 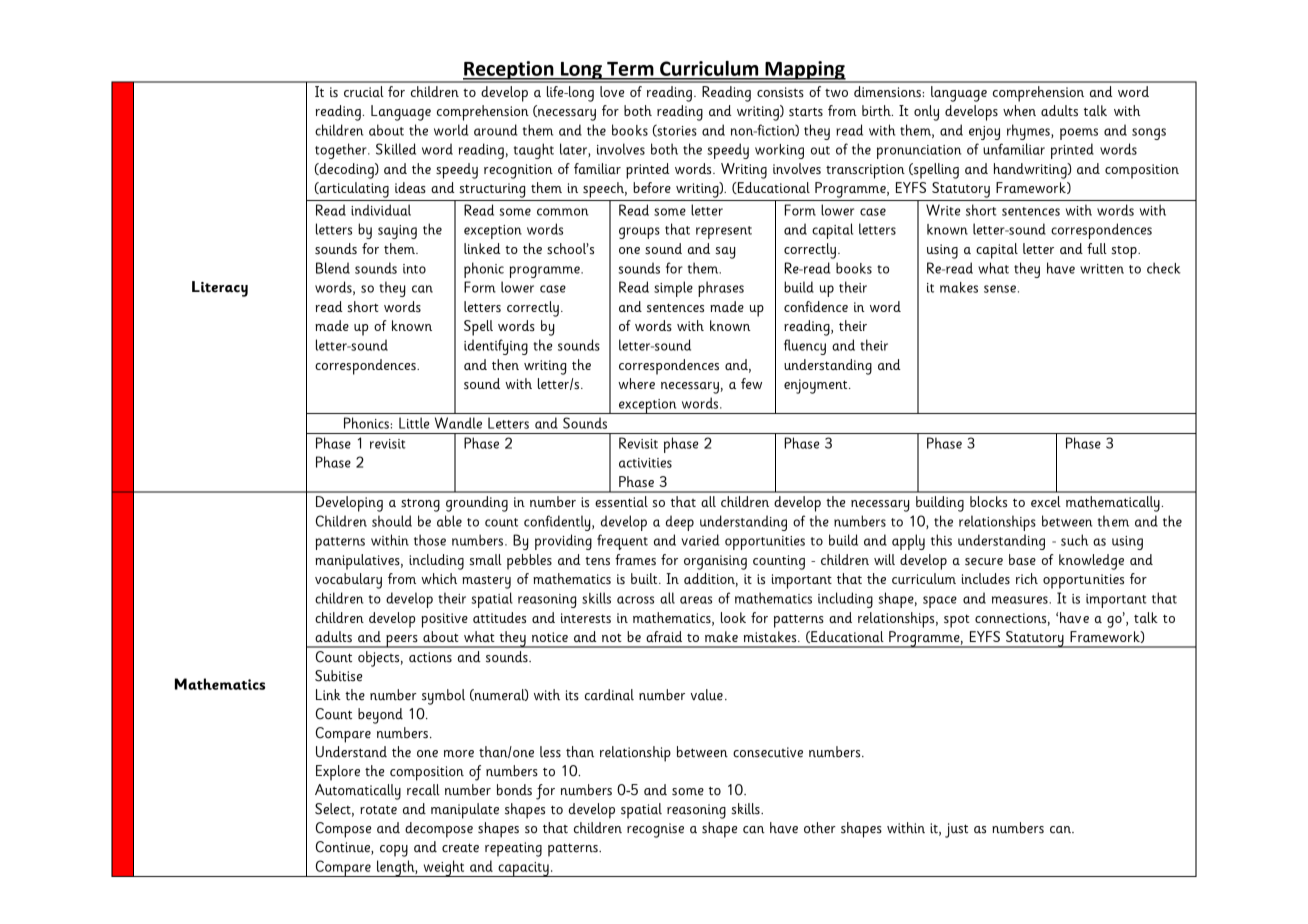 What do you see at coordinates (402, 641) in the image?
I see `peers` at bounding box center [402, 641].
